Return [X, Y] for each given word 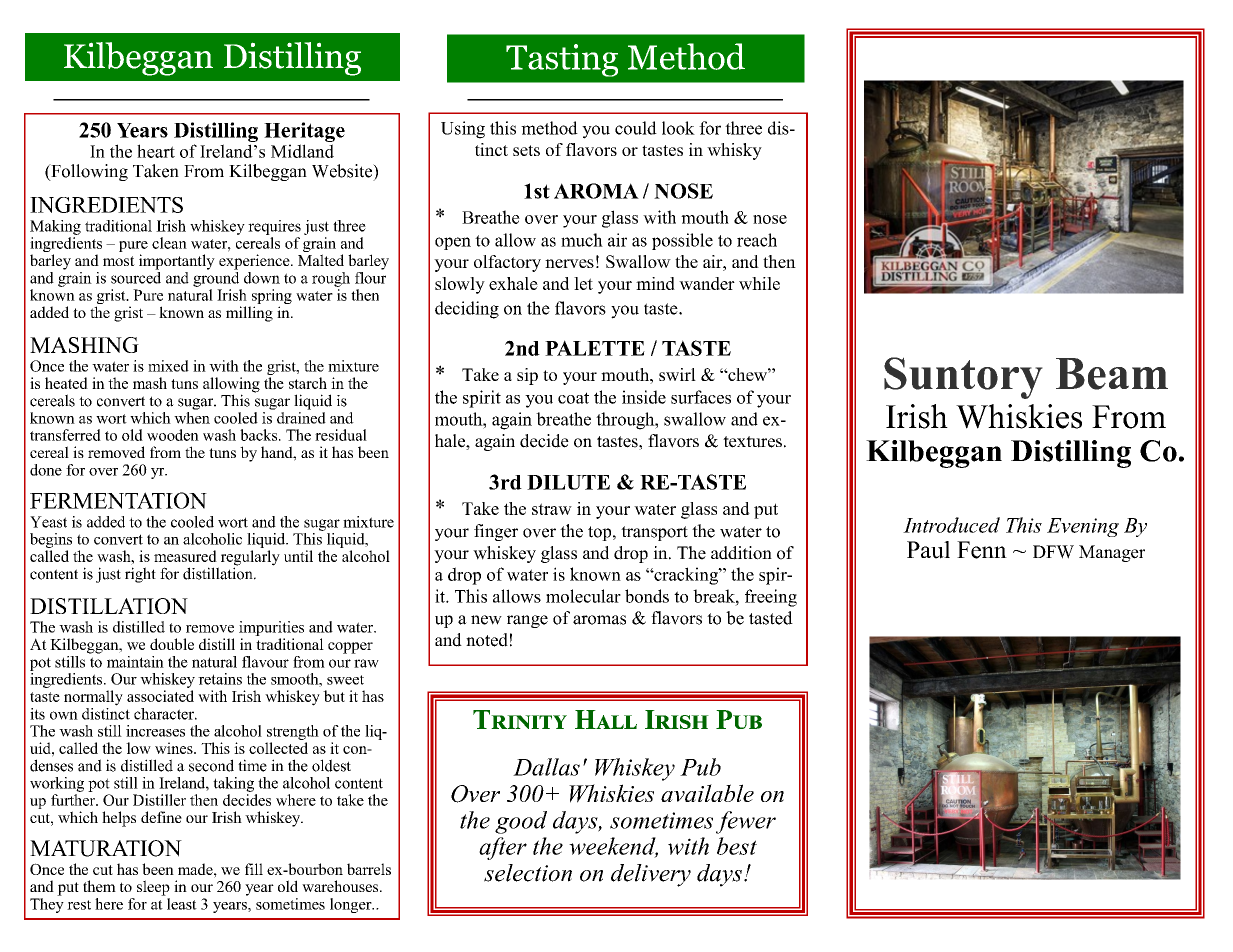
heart [156, 151]
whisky [734, 151]
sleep [153, 888]
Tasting [562, 60]
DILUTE [568, 482]
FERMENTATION [118, 500]
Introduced [951, 525]
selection [528, 873]
